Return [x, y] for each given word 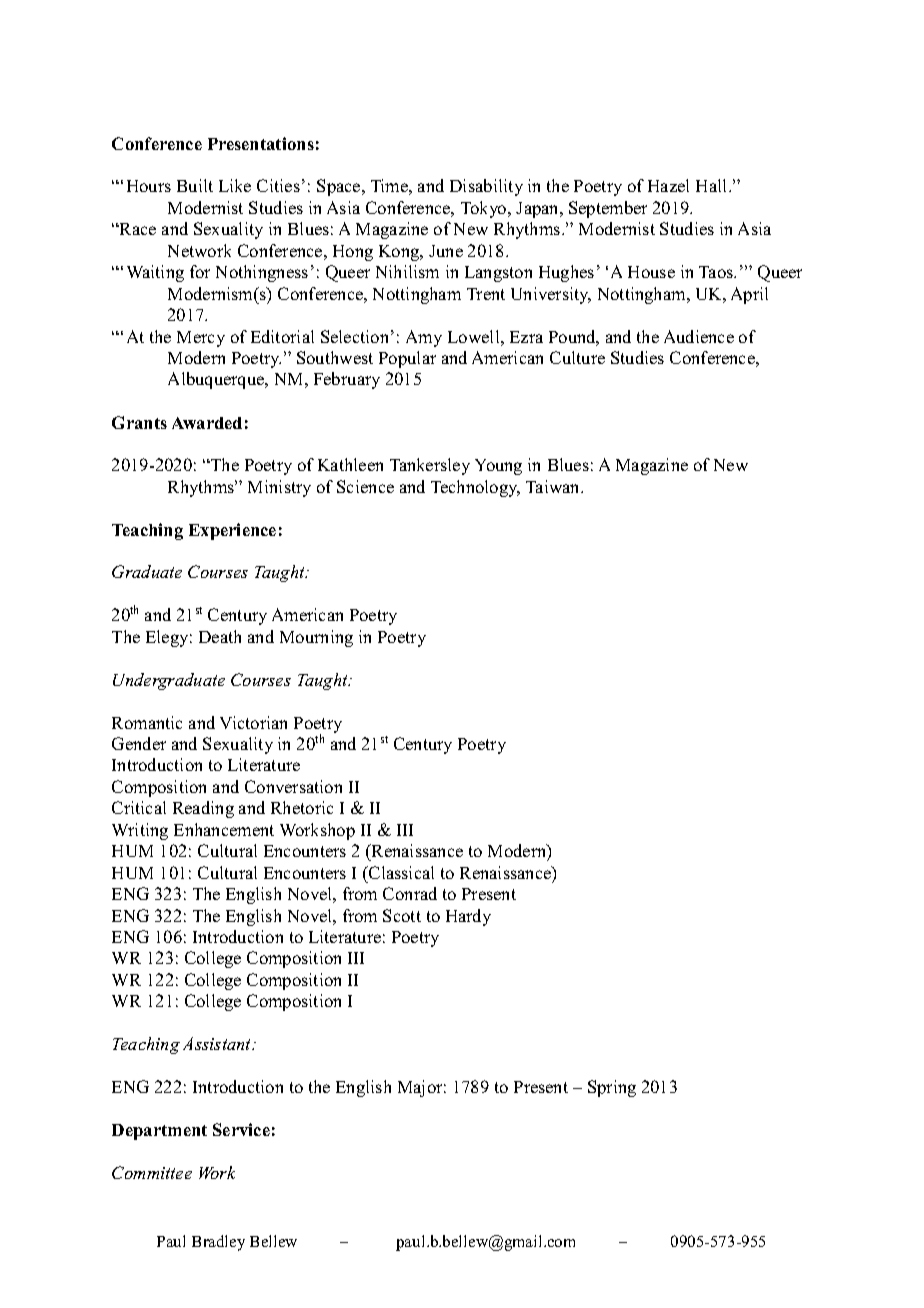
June [446, 251]
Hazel [668, 185]
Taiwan [554, 486]
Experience [232, 531]
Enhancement [224, 829]
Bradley [218, 1243]
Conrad [410, 893]
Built [195, 185]
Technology [475, 488]
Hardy [468, 917]
